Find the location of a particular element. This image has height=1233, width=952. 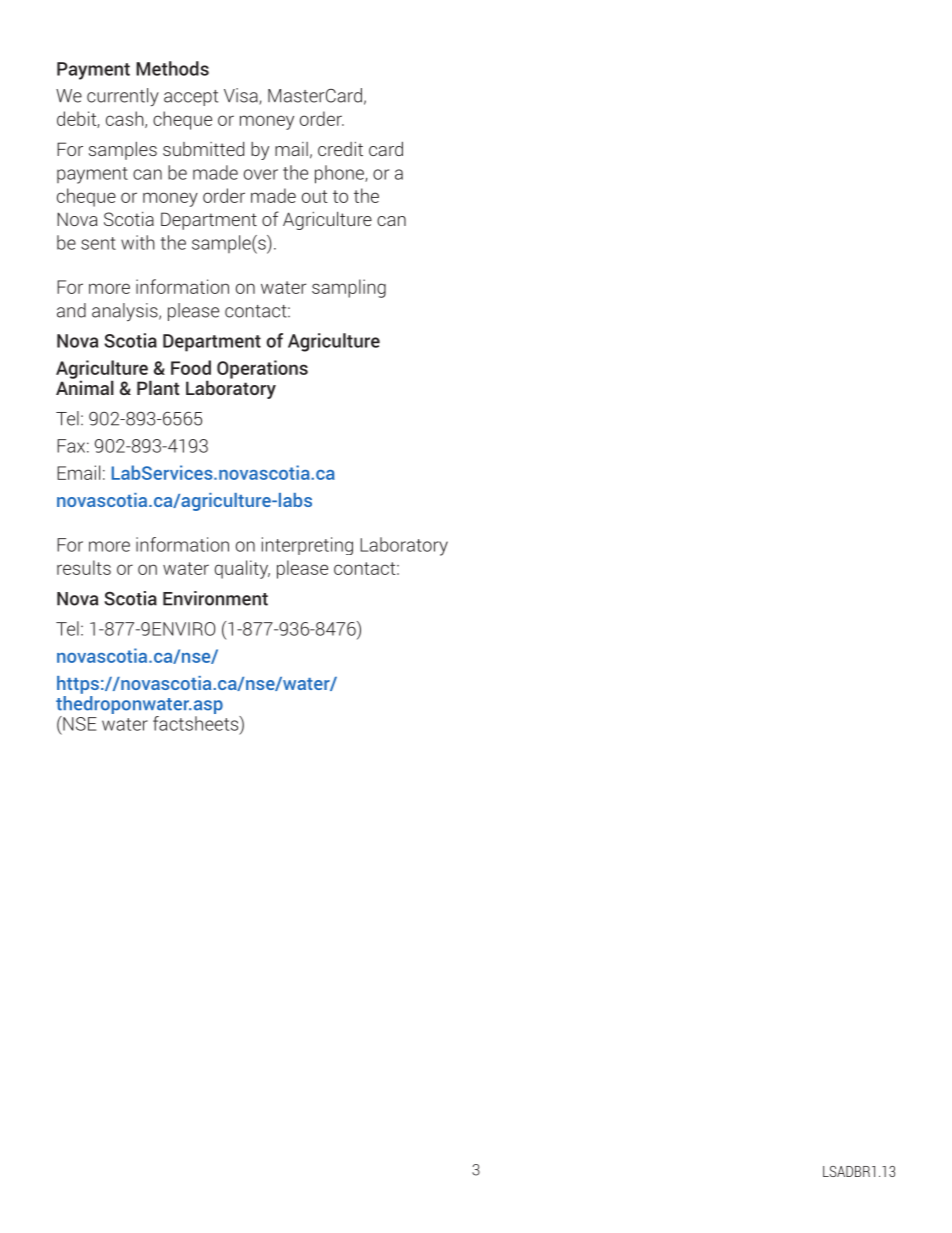

quality is located at coordinates (242, 569).
